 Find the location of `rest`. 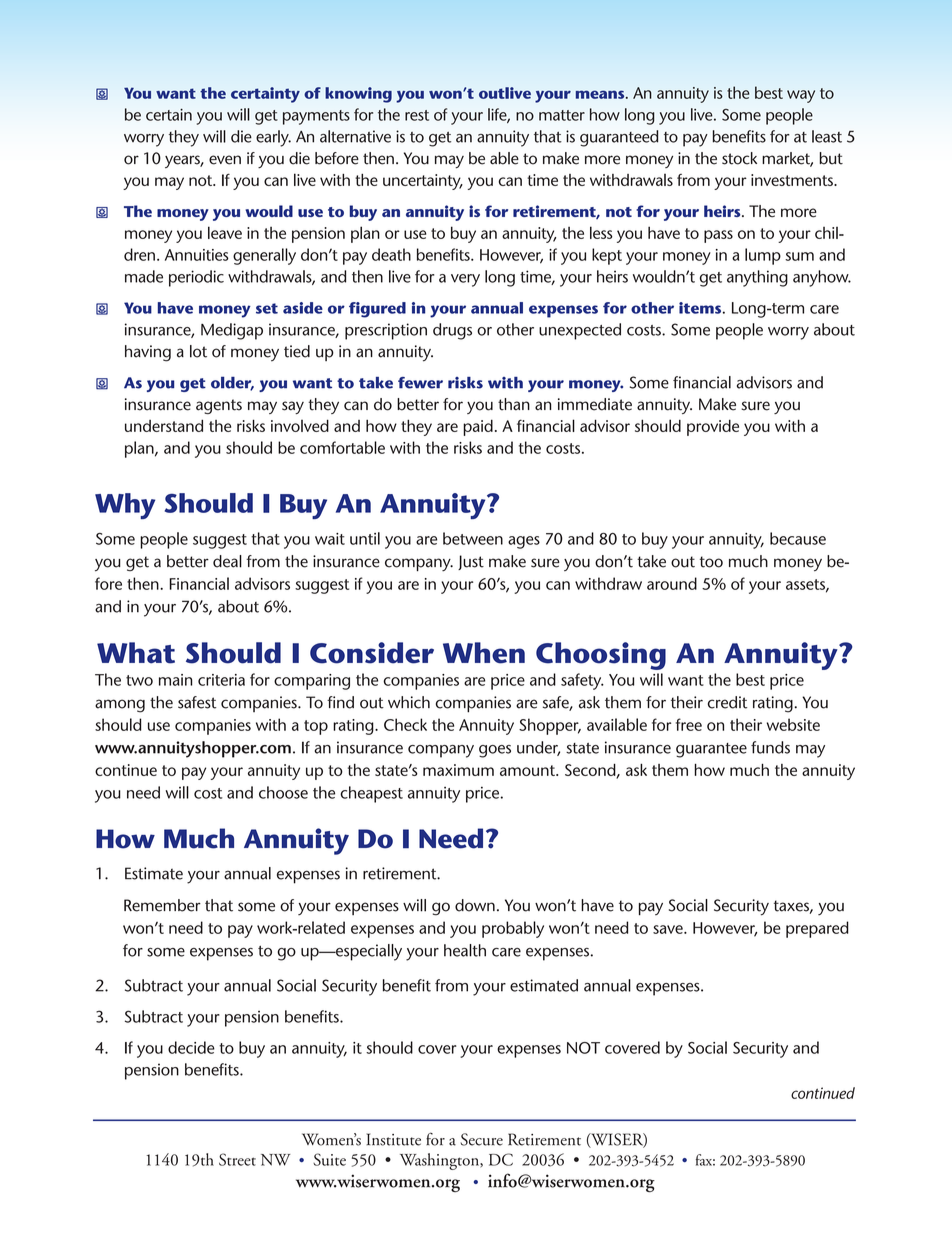

rest is located at coordinates (417, 115).
